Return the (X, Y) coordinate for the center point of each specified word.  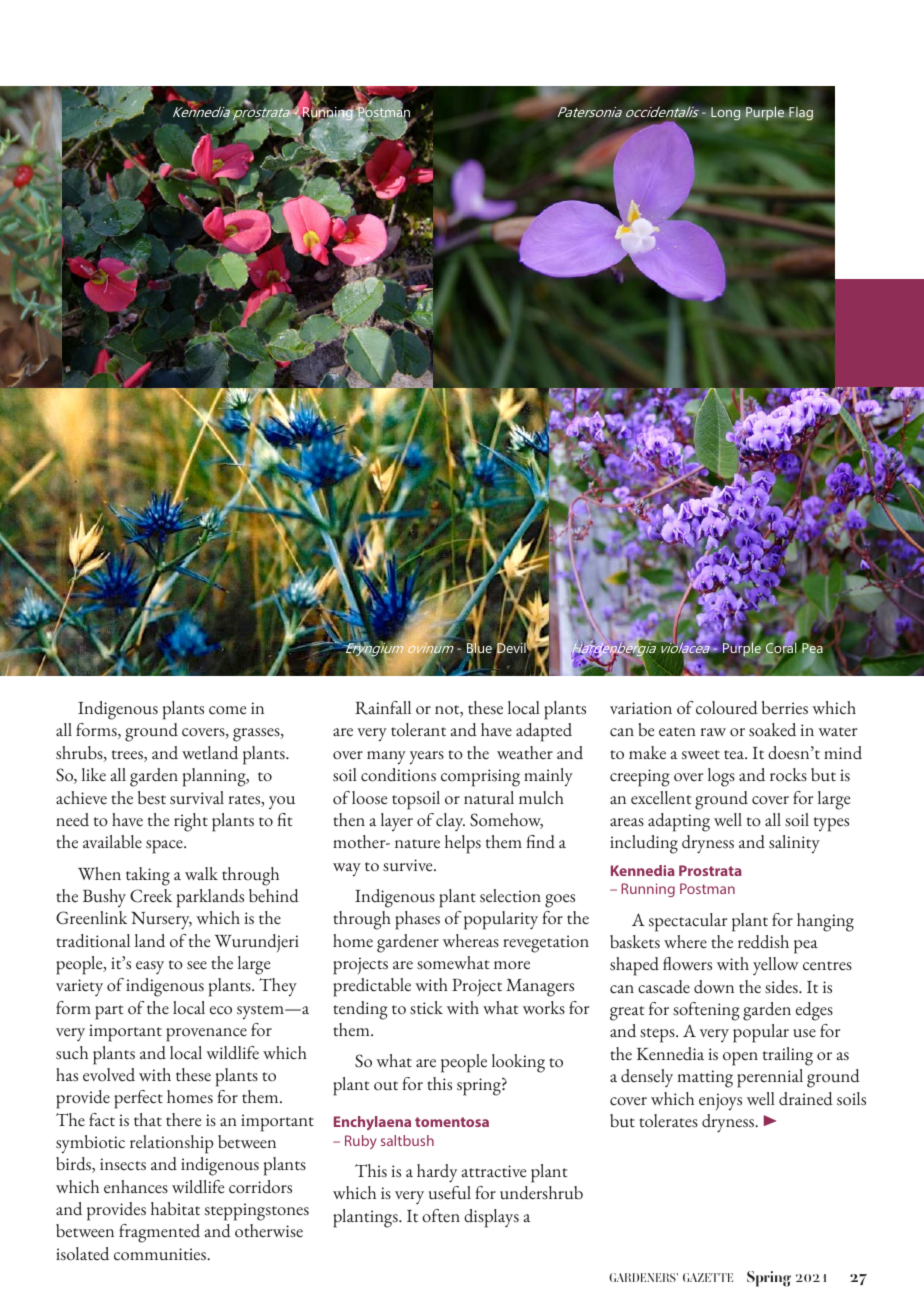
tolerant (418, 730)
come (227, 710)
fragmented (159, 1233)
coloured (727, 708)
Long (727, 114)
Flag (801, 114)
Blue (479, 648)
